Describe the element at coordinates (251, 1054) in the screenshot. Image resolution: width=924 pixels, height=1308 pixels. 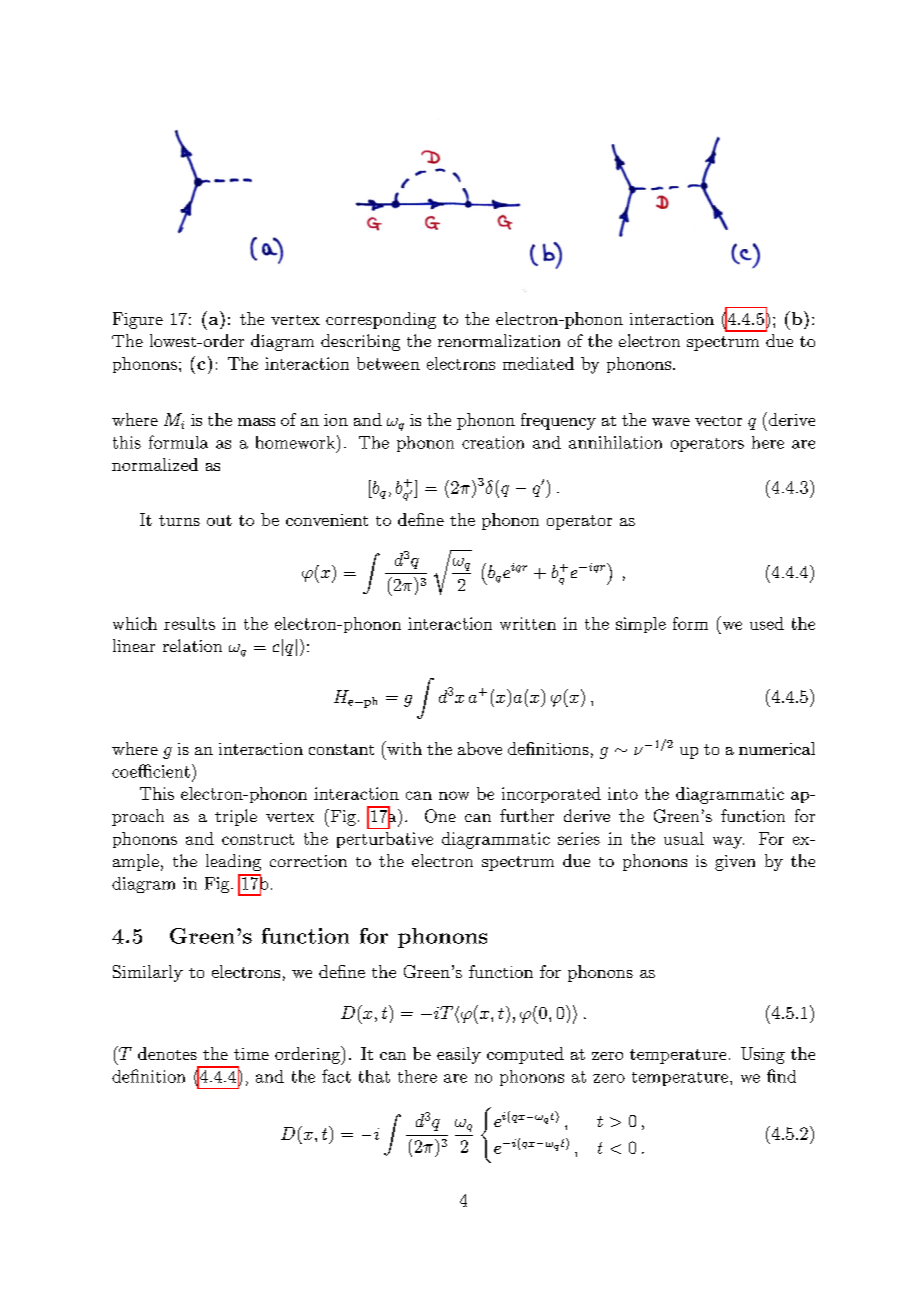
I see `time` at that location.
